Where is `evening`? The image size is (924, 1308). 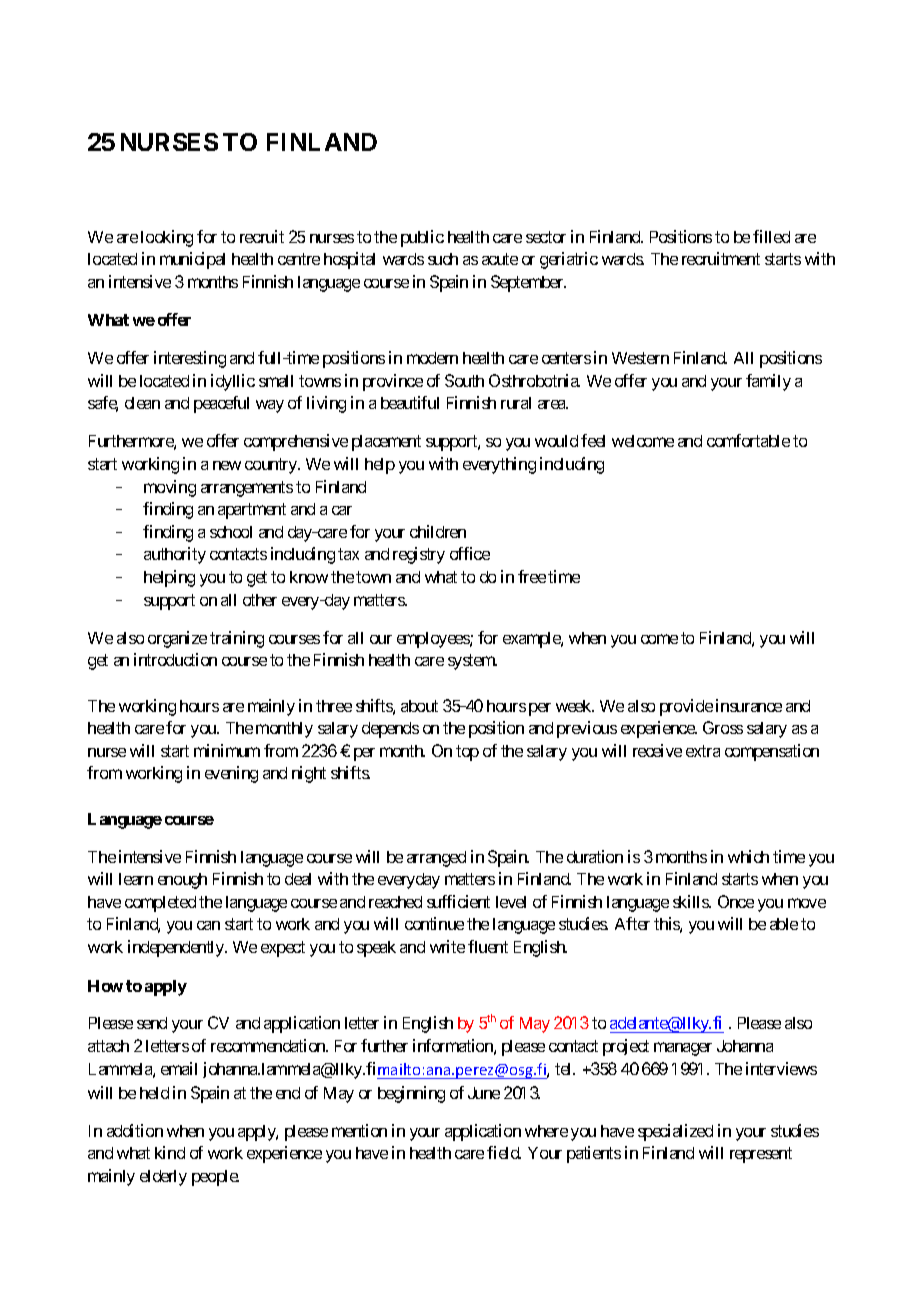
evening is located at coordinates (231, 774).
